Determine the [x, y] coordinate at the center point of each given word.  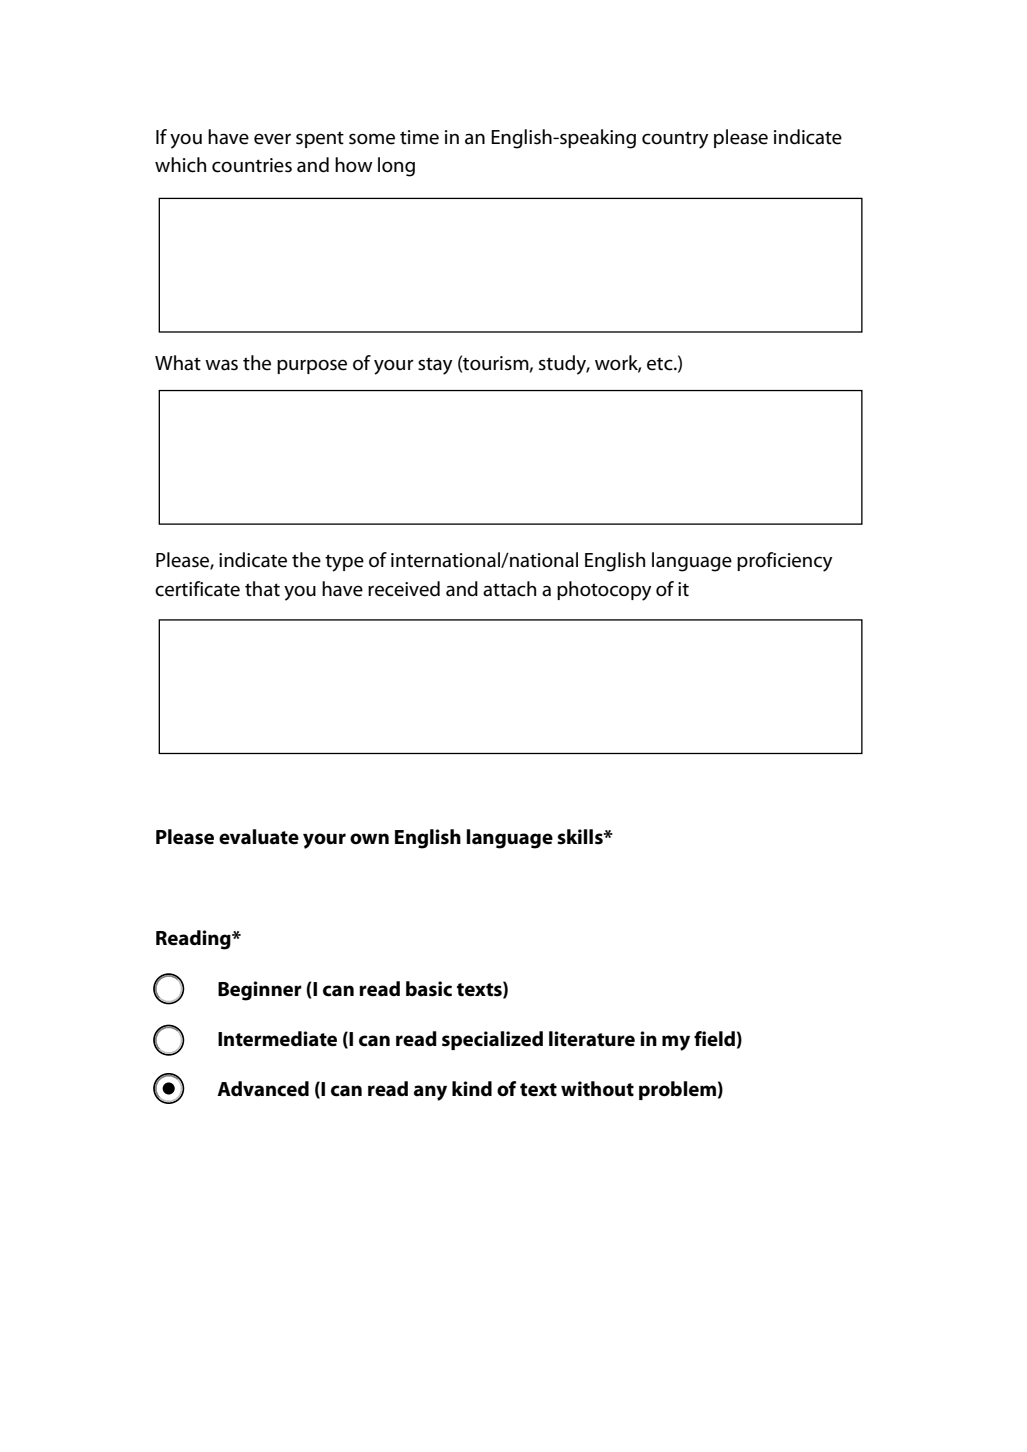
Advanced [263, 1089]
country [675, 140]
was [221, 365]
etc [661, 364]
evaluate [259, 837]
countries [252, 165]
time [419, 137]
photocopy [604, 591]
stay [435, 366]
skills [581, 837]
